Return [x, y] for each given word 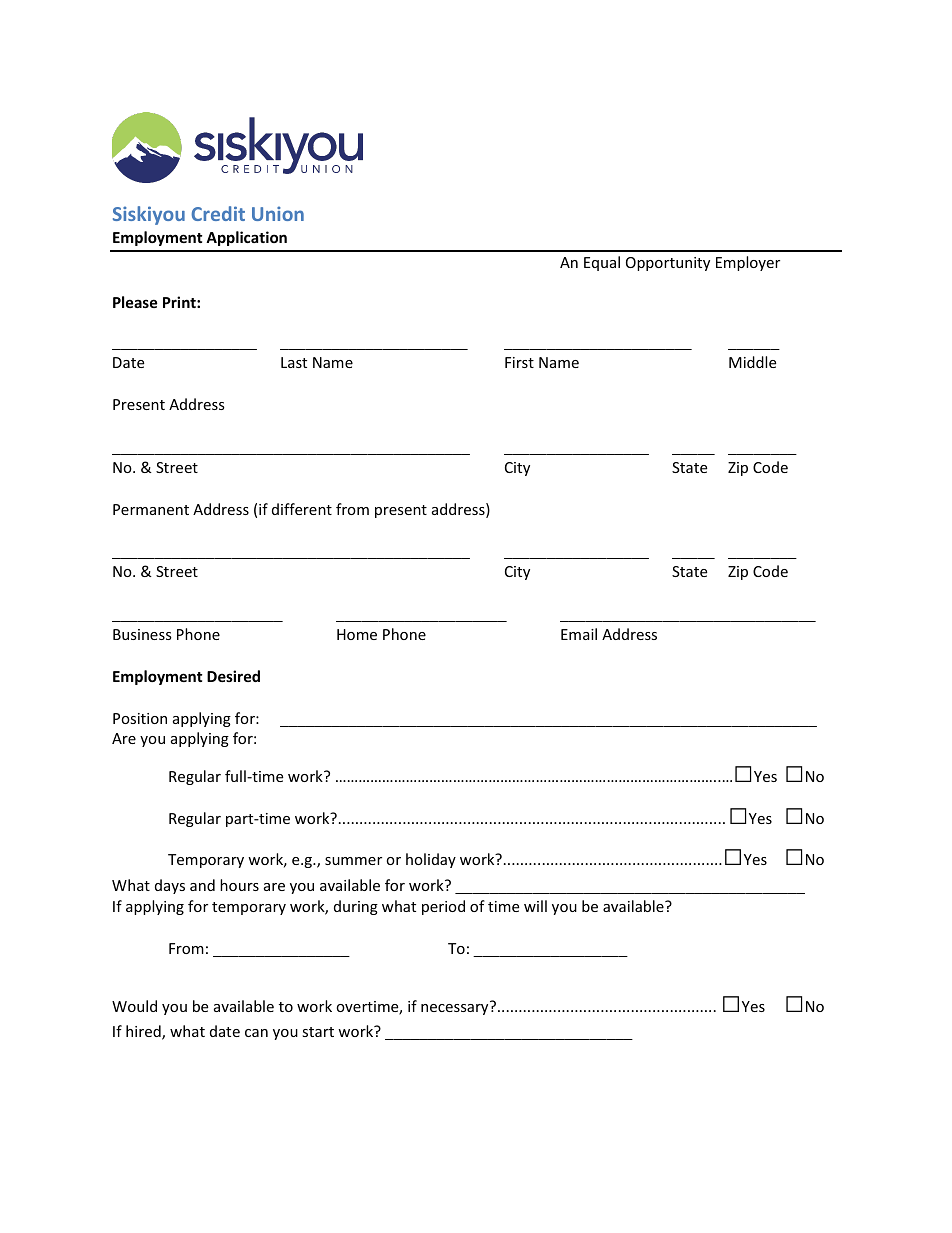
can [256, 1033]
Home [357, 634]
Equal [602, 263]
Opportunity [668, 264]
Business [142, 634]
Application [246, 238]
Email [579, 634]
